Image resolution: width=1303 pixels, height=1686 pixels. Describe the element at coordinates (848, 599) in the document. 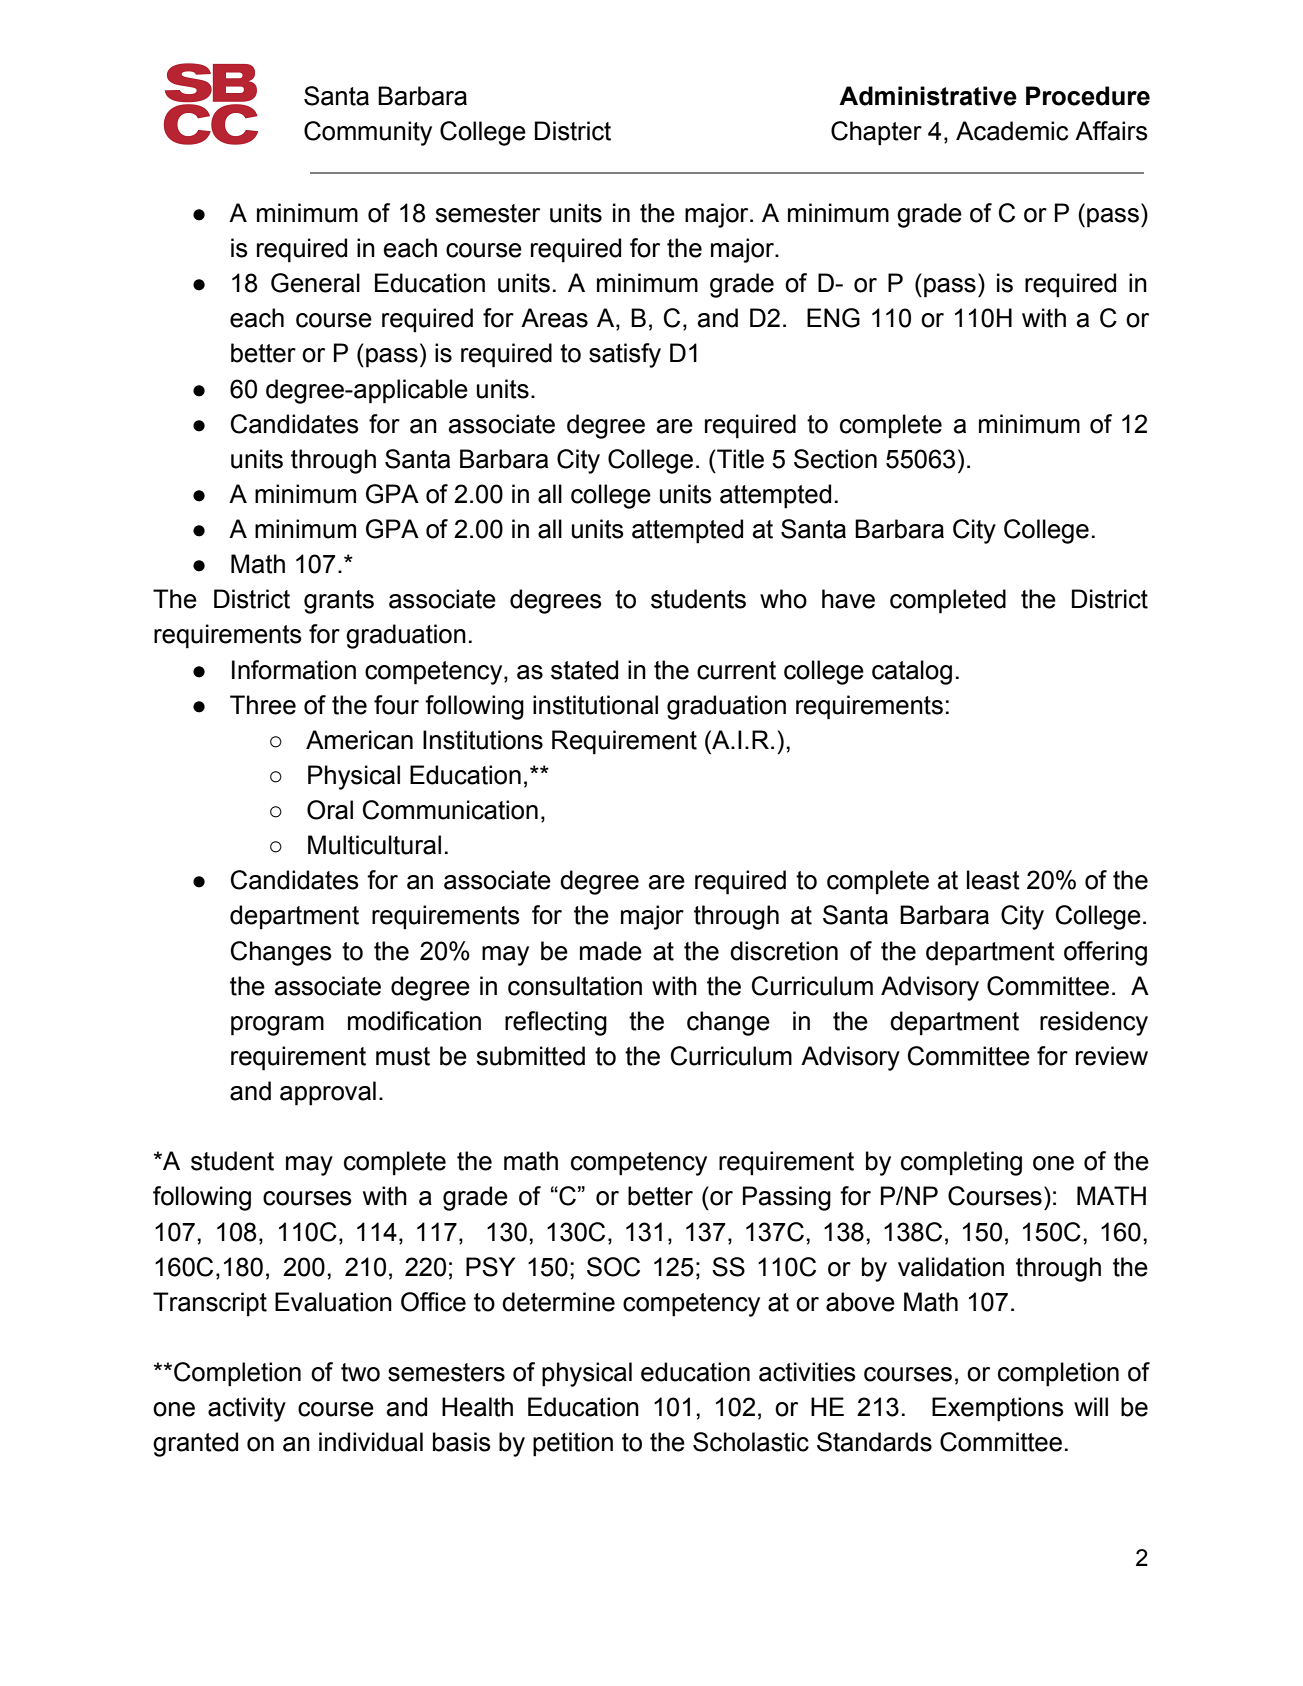

I see `have` at that location.
